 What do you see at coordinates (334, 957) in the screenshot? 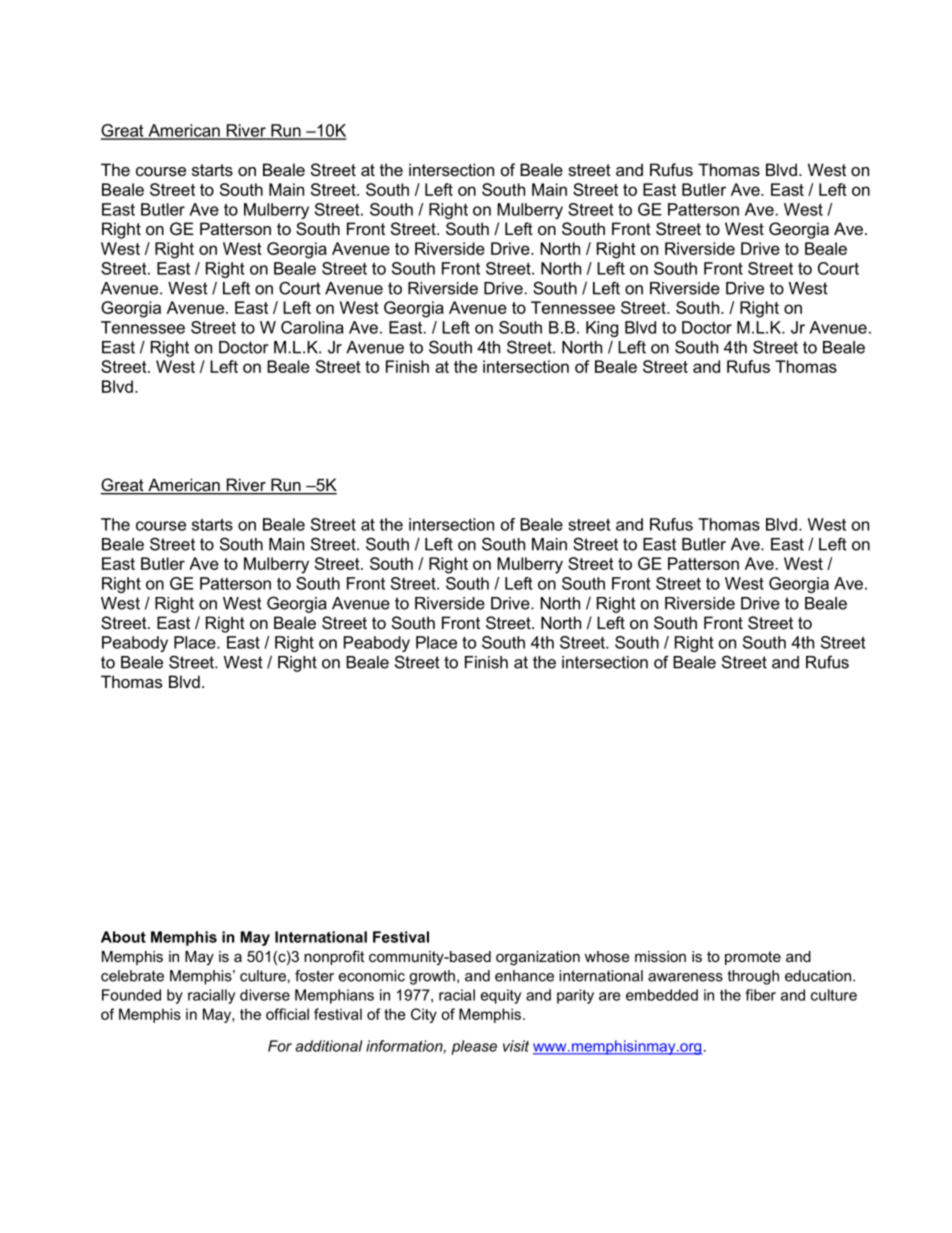
I see `nonprofit` at bounding box center [334, 957].
